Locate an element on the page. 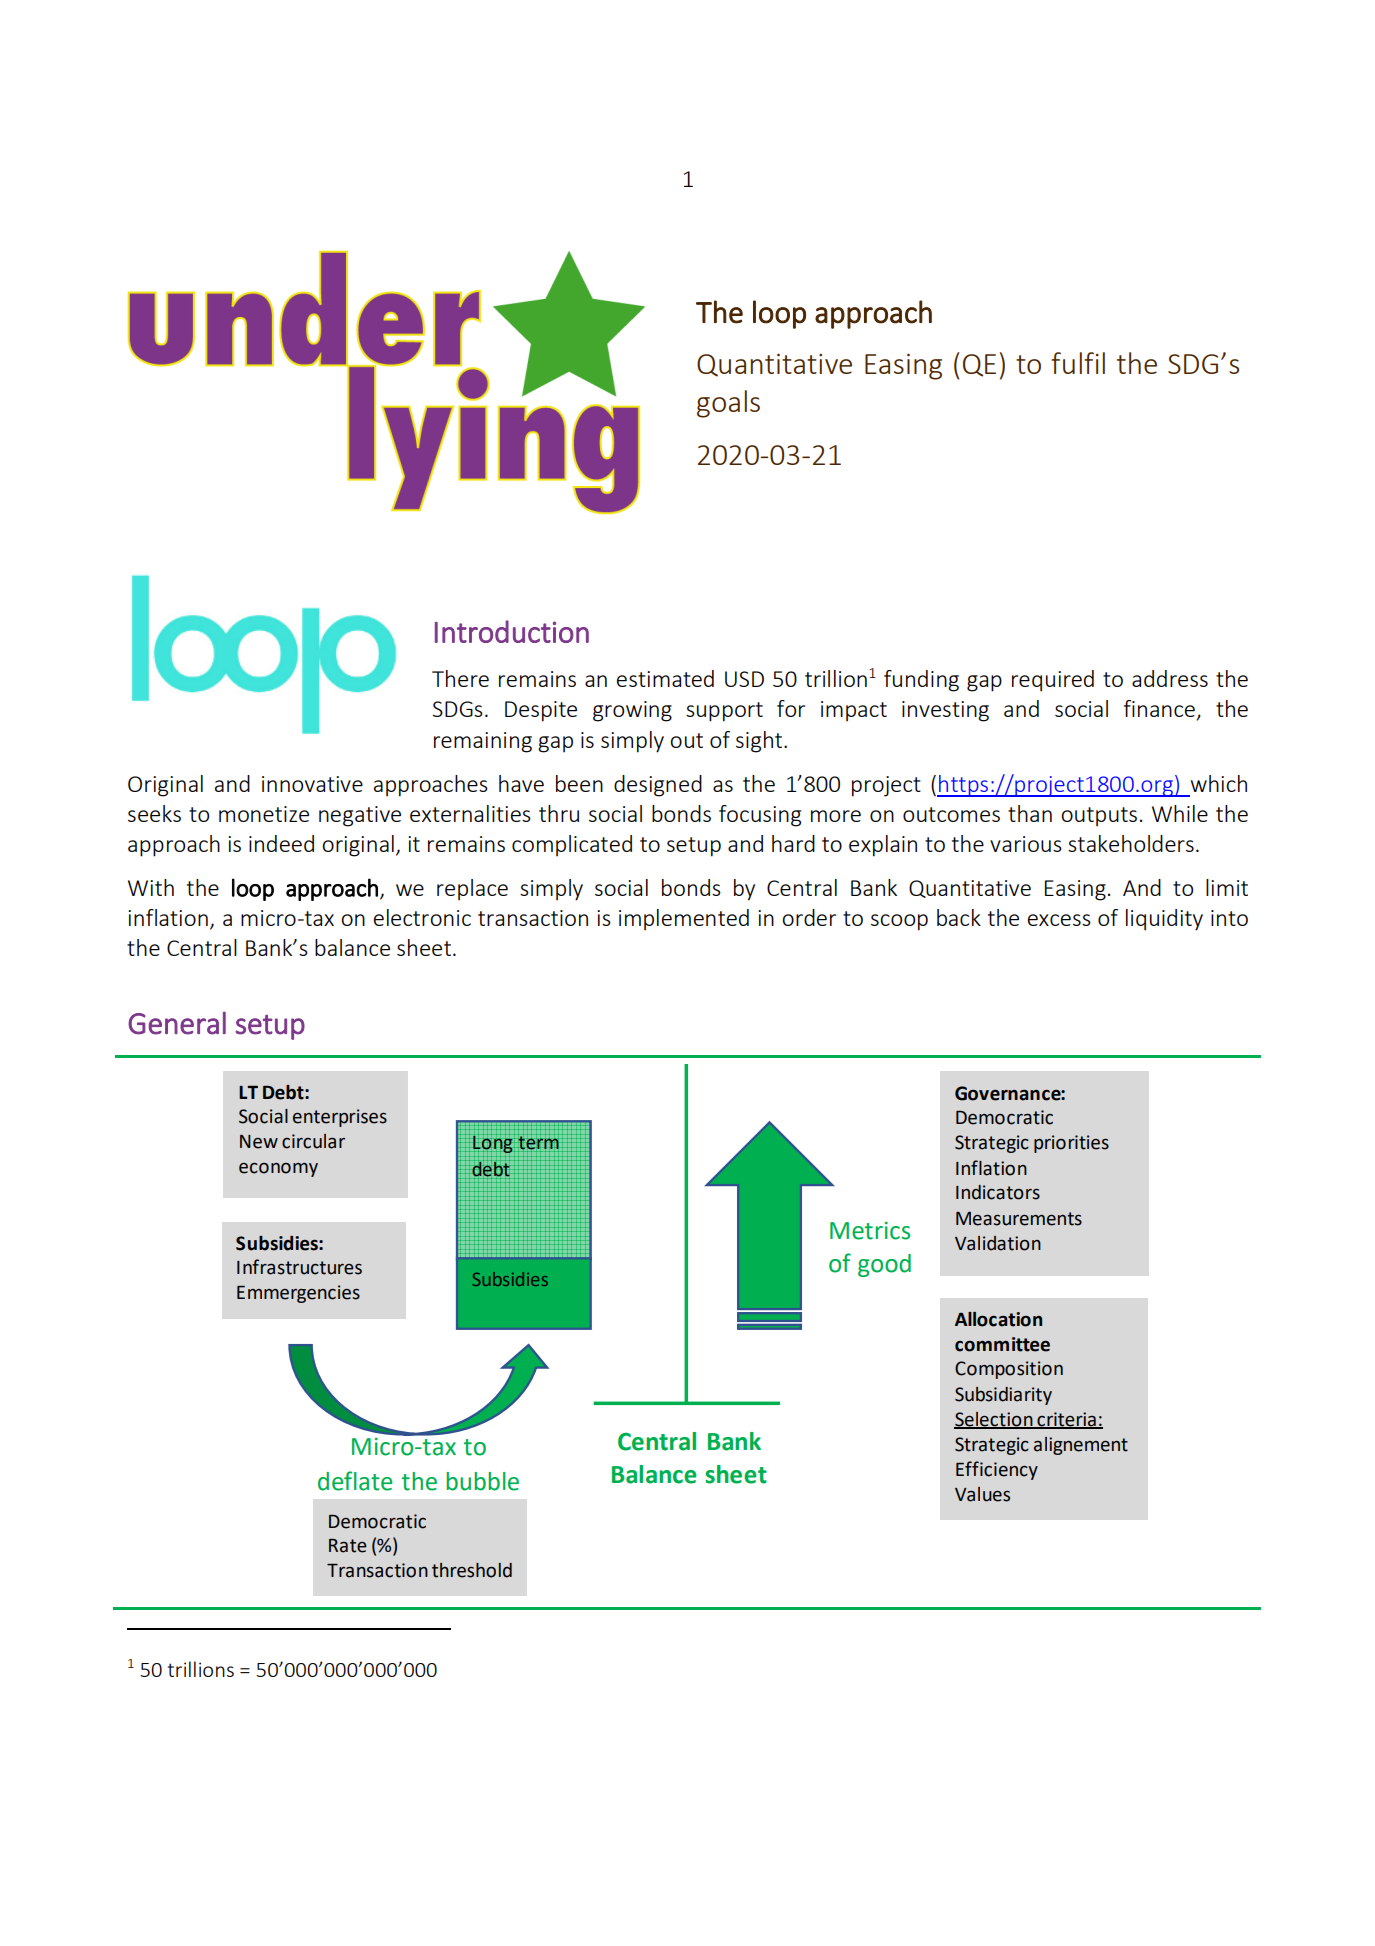 The image size is (1375, 1946). excess is located at coordinates (1059, 920).
